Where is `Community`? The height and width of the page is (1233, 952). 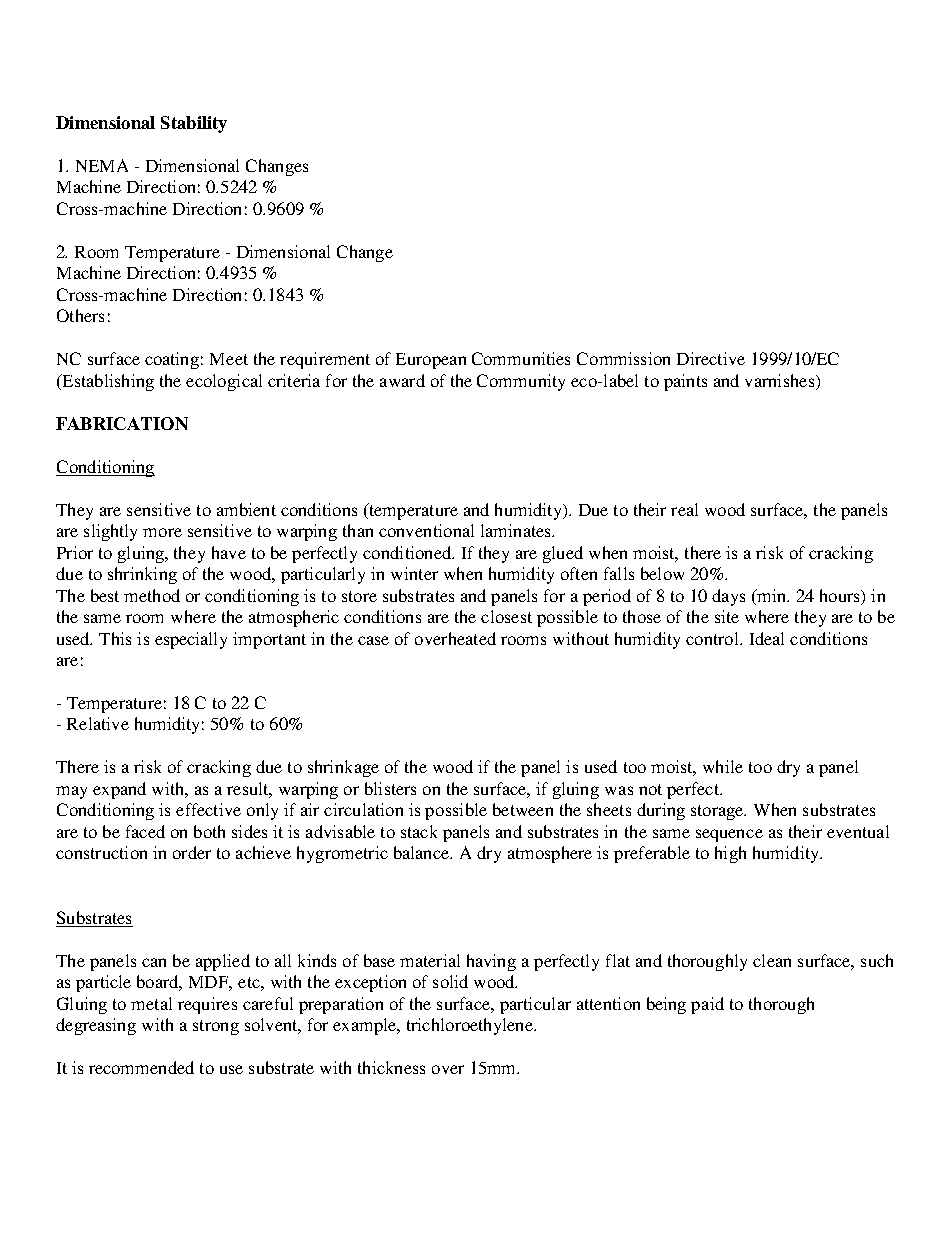 Community is located at coordinates (521, 382).
